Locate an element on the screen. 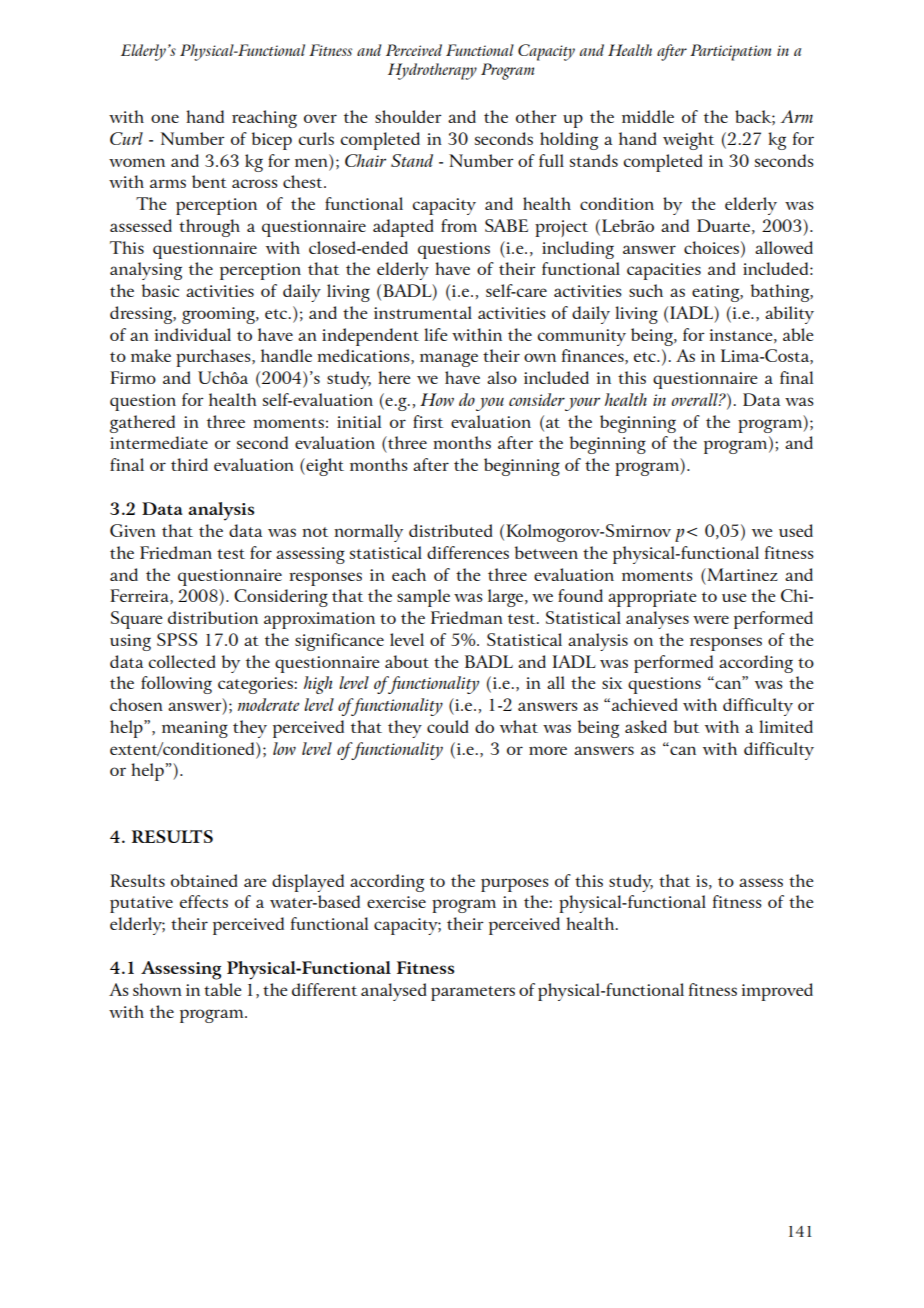 This screenshot has height=1308, width=924. Participation is located at coordinates (730, 52).
